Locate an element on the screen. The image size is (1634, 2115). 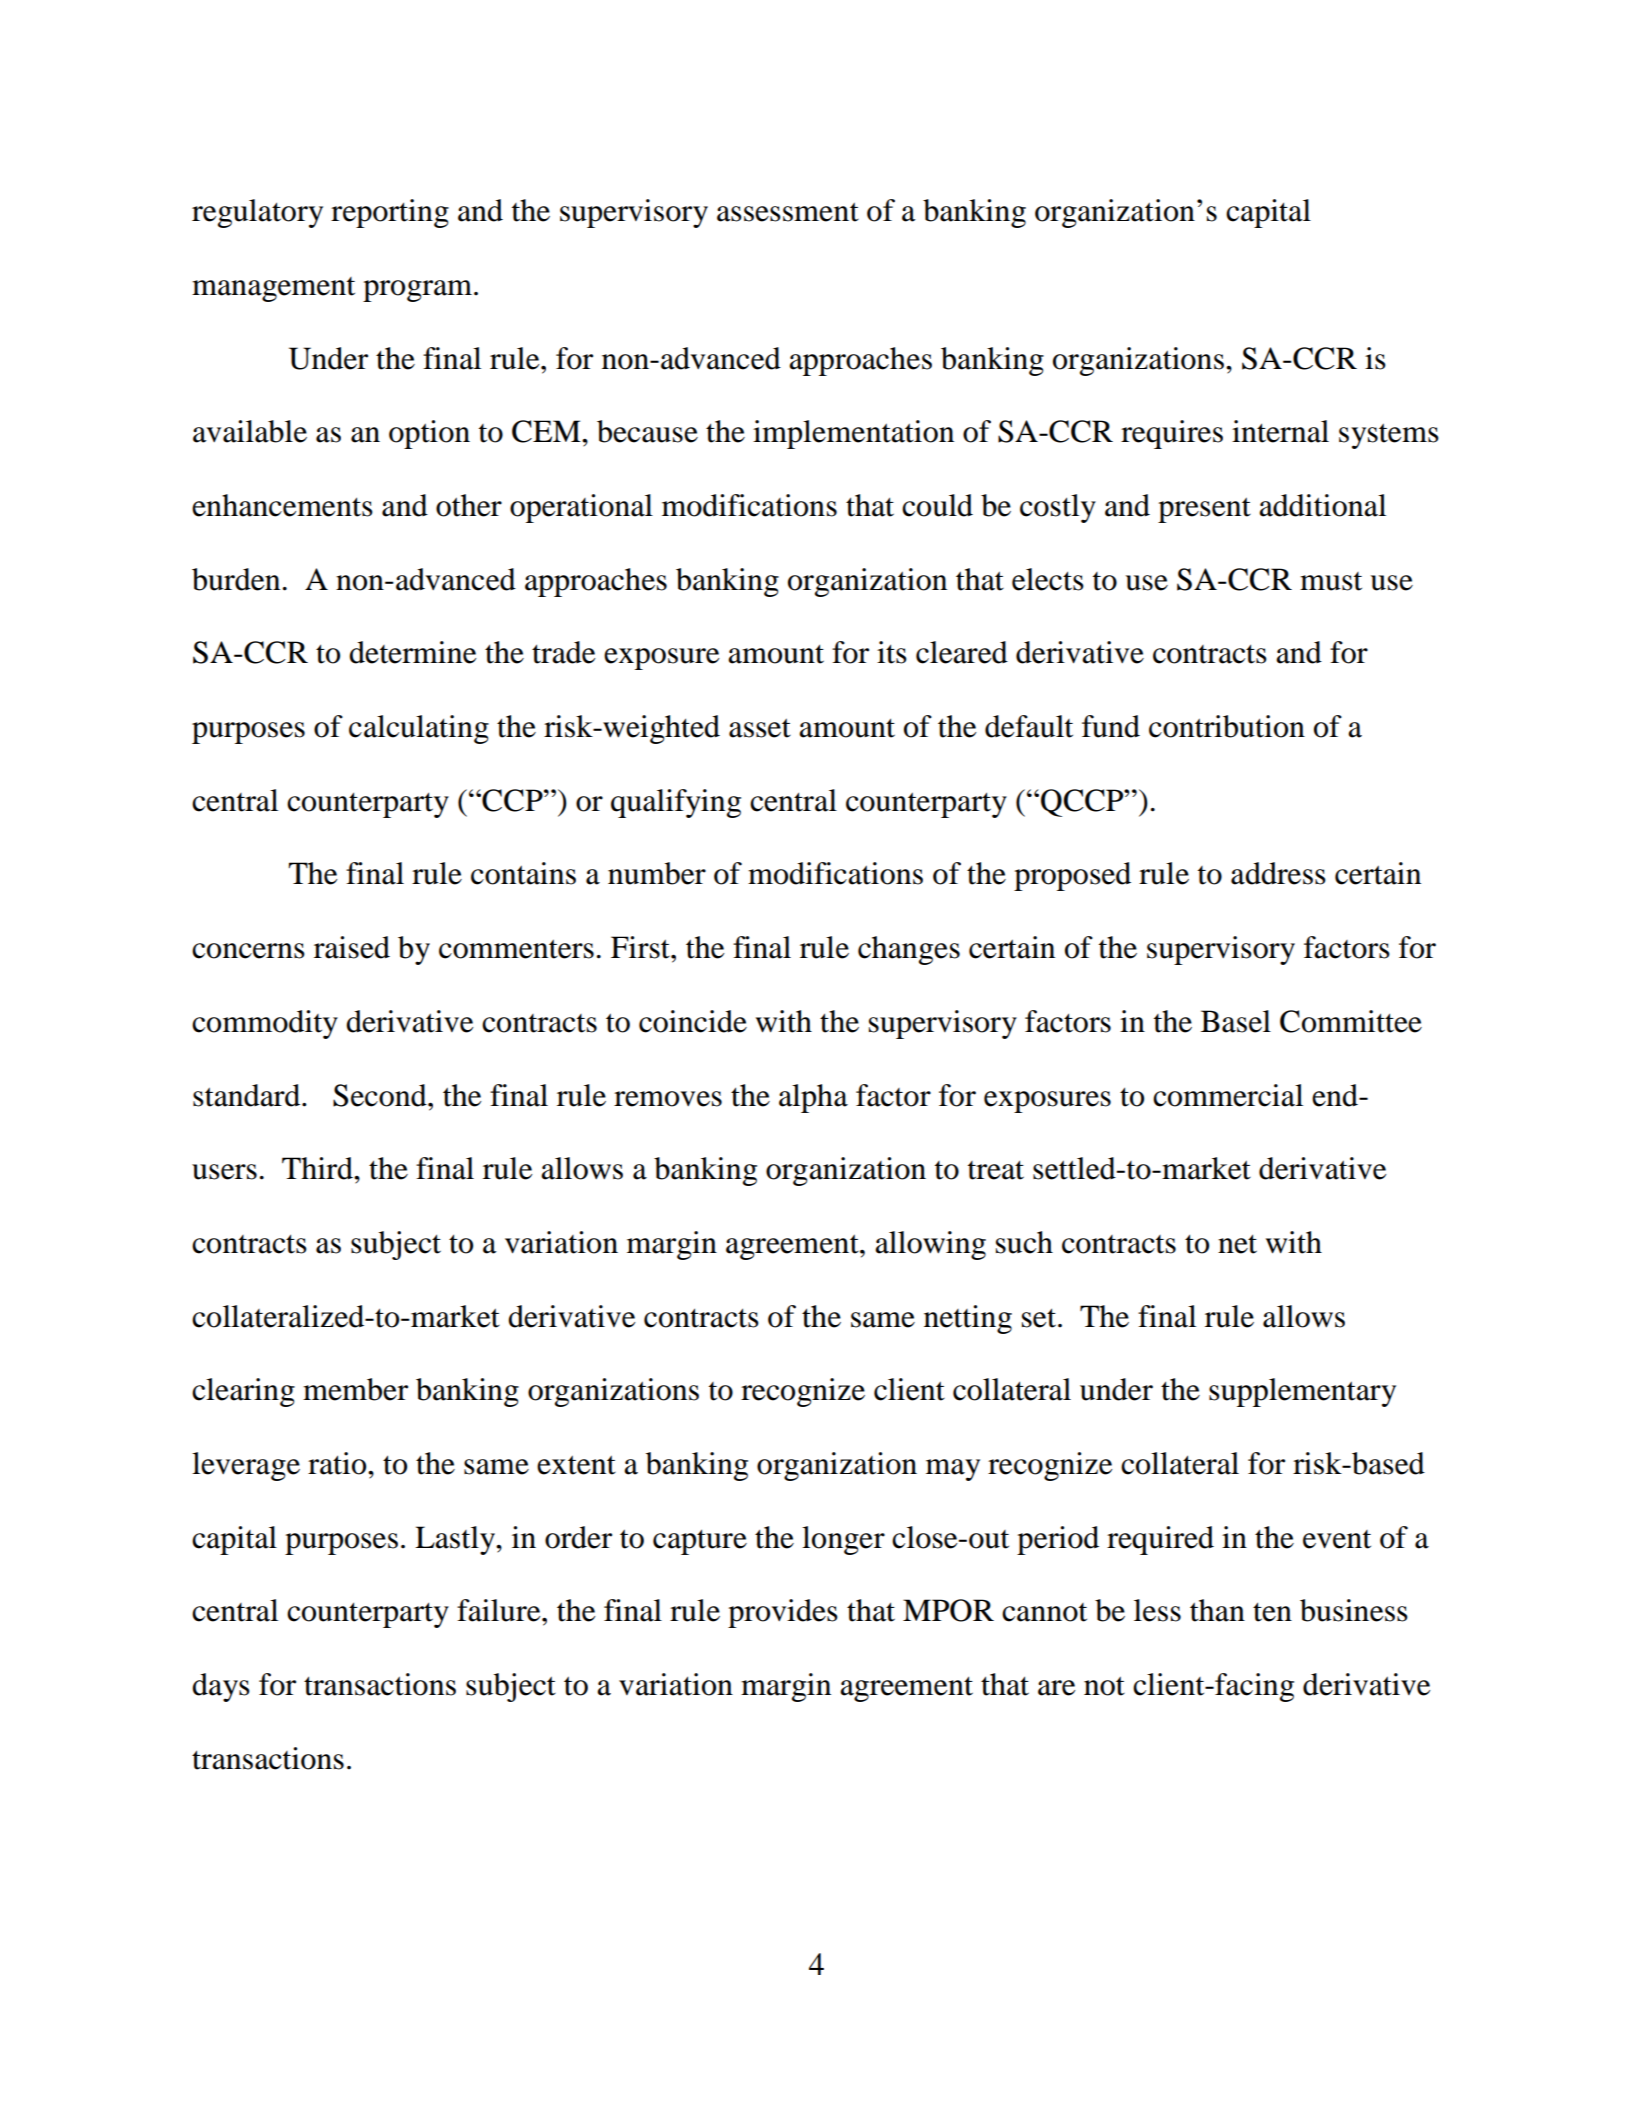
than is located at coordinates (1217, 1610).
